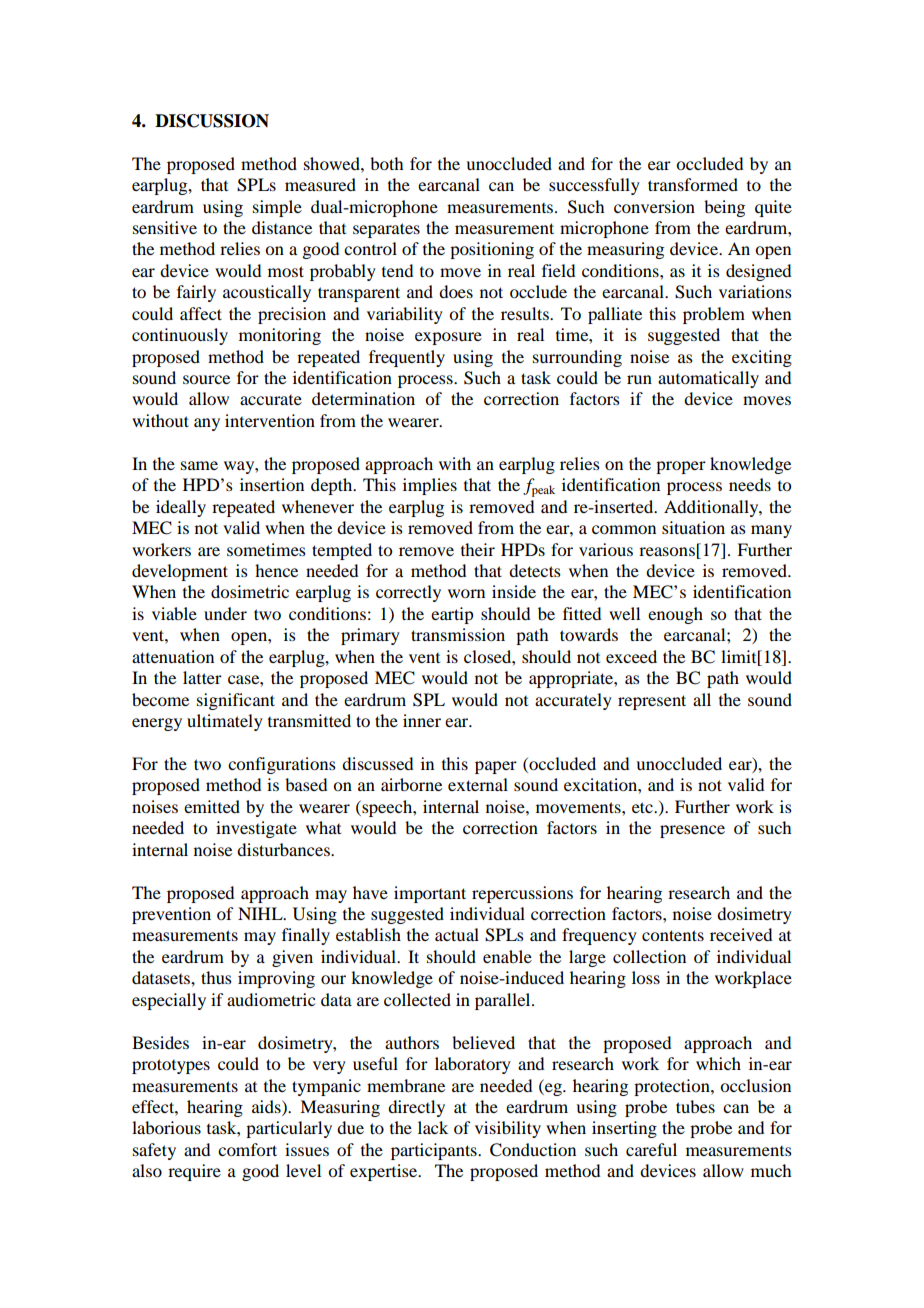 Image resolution: width=924 pixels, height=1308 pixels. Describe the element at coordinates (693, 184) in the screenshot. I see `transformed` at that location.
